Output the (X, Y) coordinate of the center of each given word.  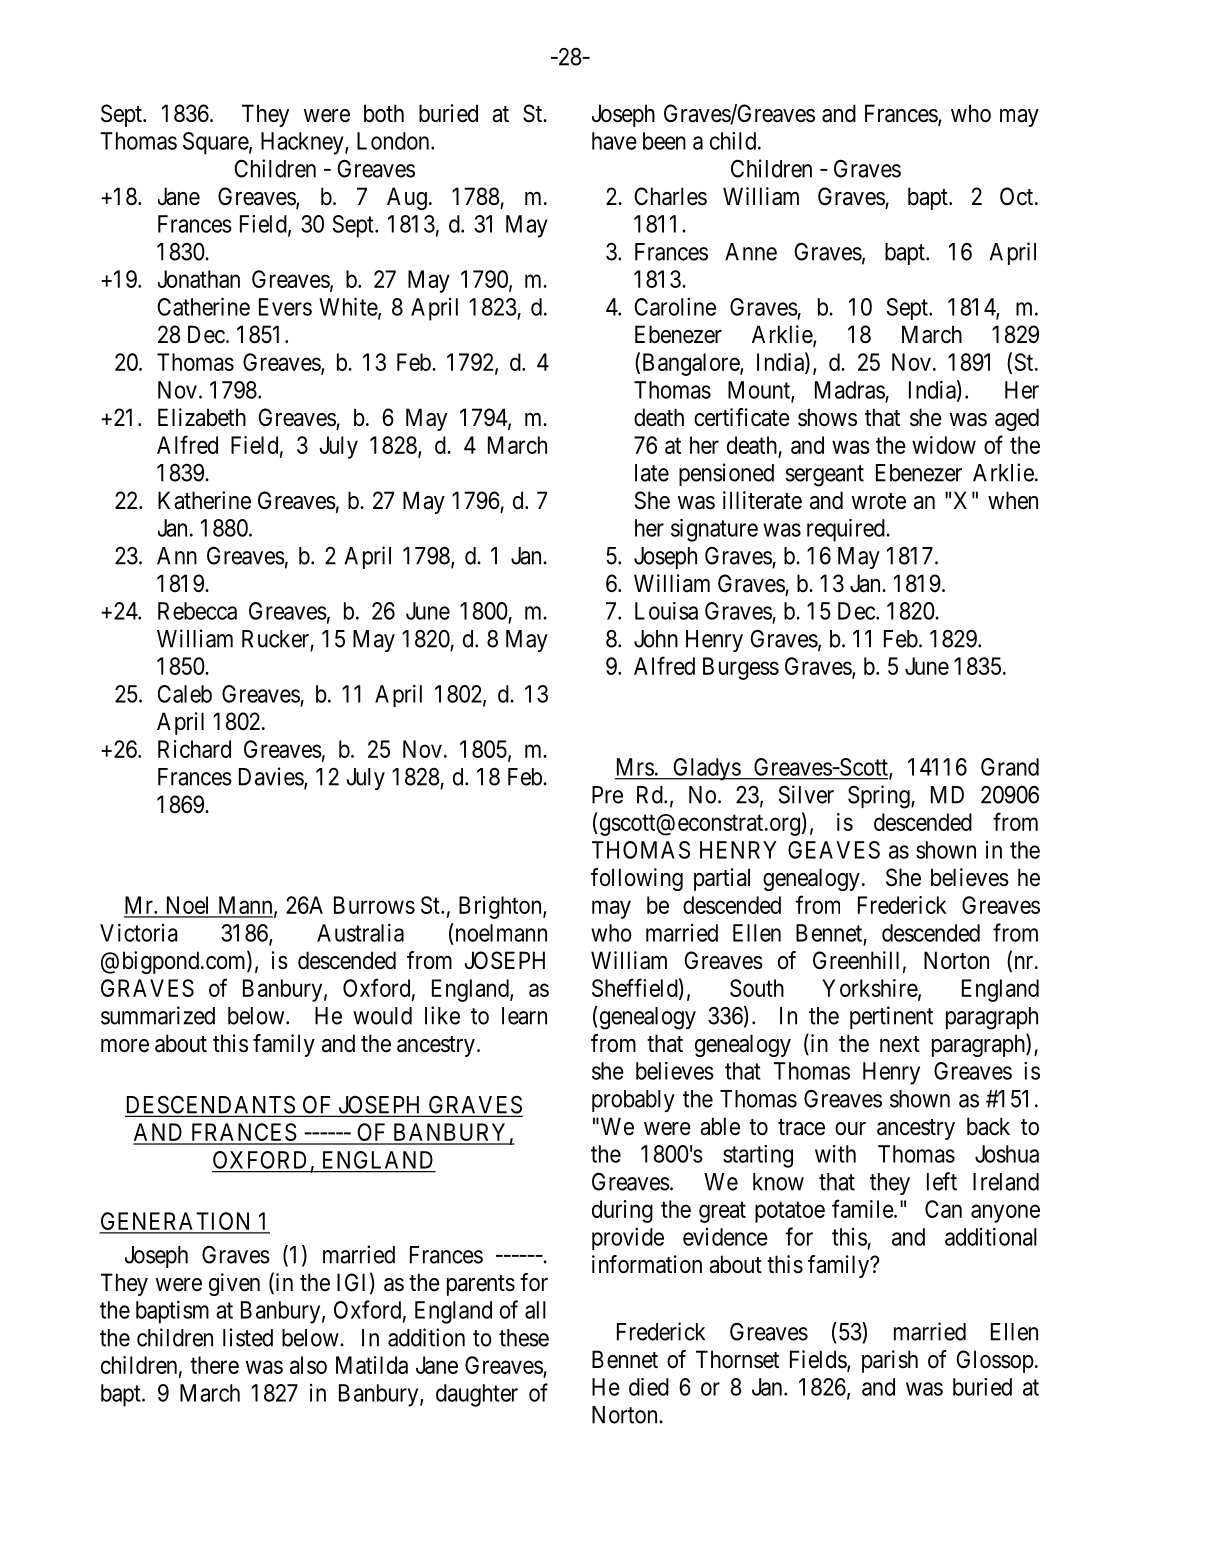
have (614, 141)
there (214, 1365)
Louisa (666, 611)
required (847, 530)
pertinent (891, 1017)
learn (524, 1016)
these (524, 1338)
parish (890, 1361)
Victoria (139, 932)
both (384, 113)
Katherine (204, 500)
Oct (1018, 196)
